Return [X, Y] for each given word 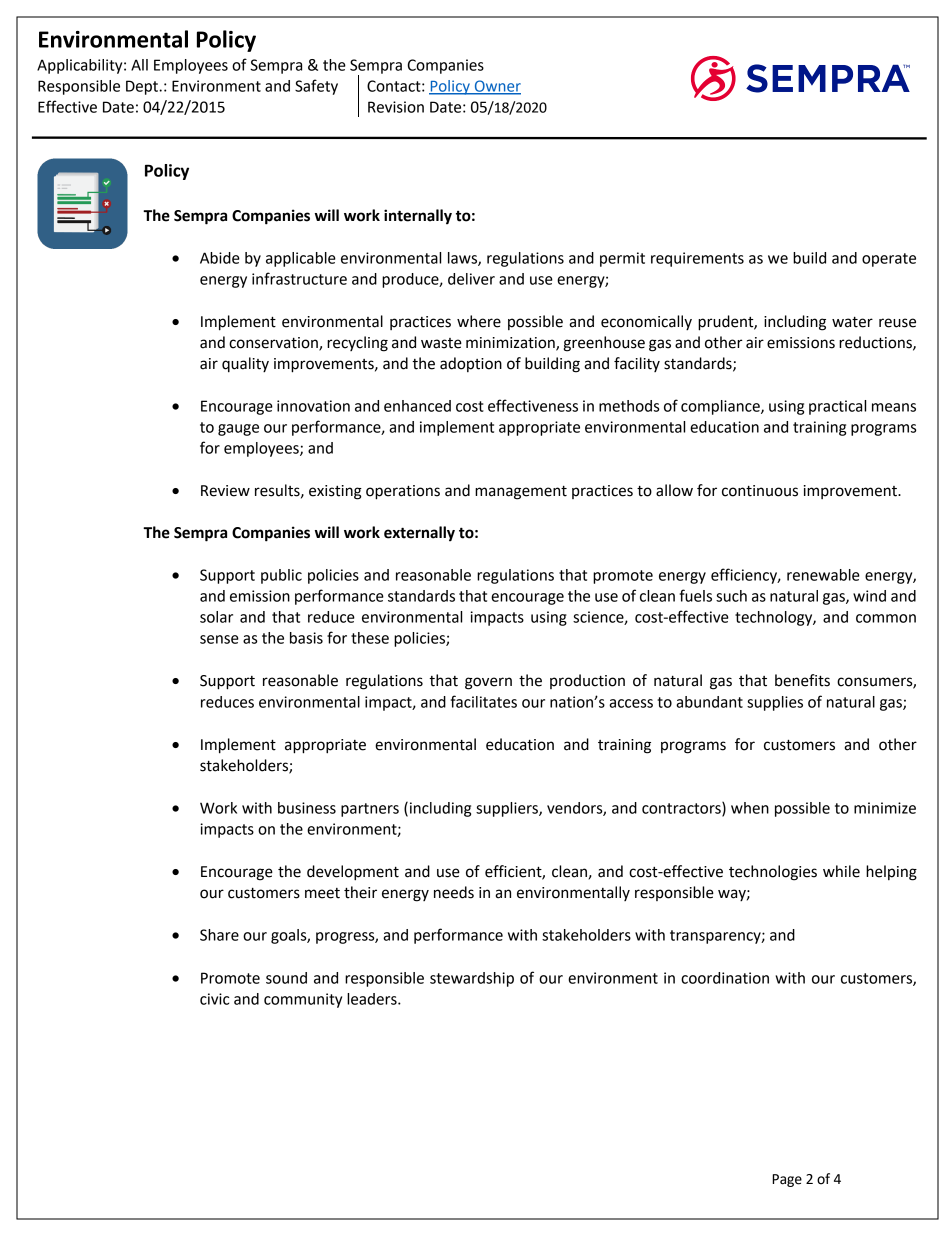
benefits [802, 680]
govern [488, 683]
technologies [773, 873]
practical [837, 407]
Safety [316, 87]
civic [214, 999]
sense [219, 639]
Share [219, 935]
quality [245, 365]
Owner [496, 87]
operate [889, 260]
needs [454, 892]
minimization [511, 344]
